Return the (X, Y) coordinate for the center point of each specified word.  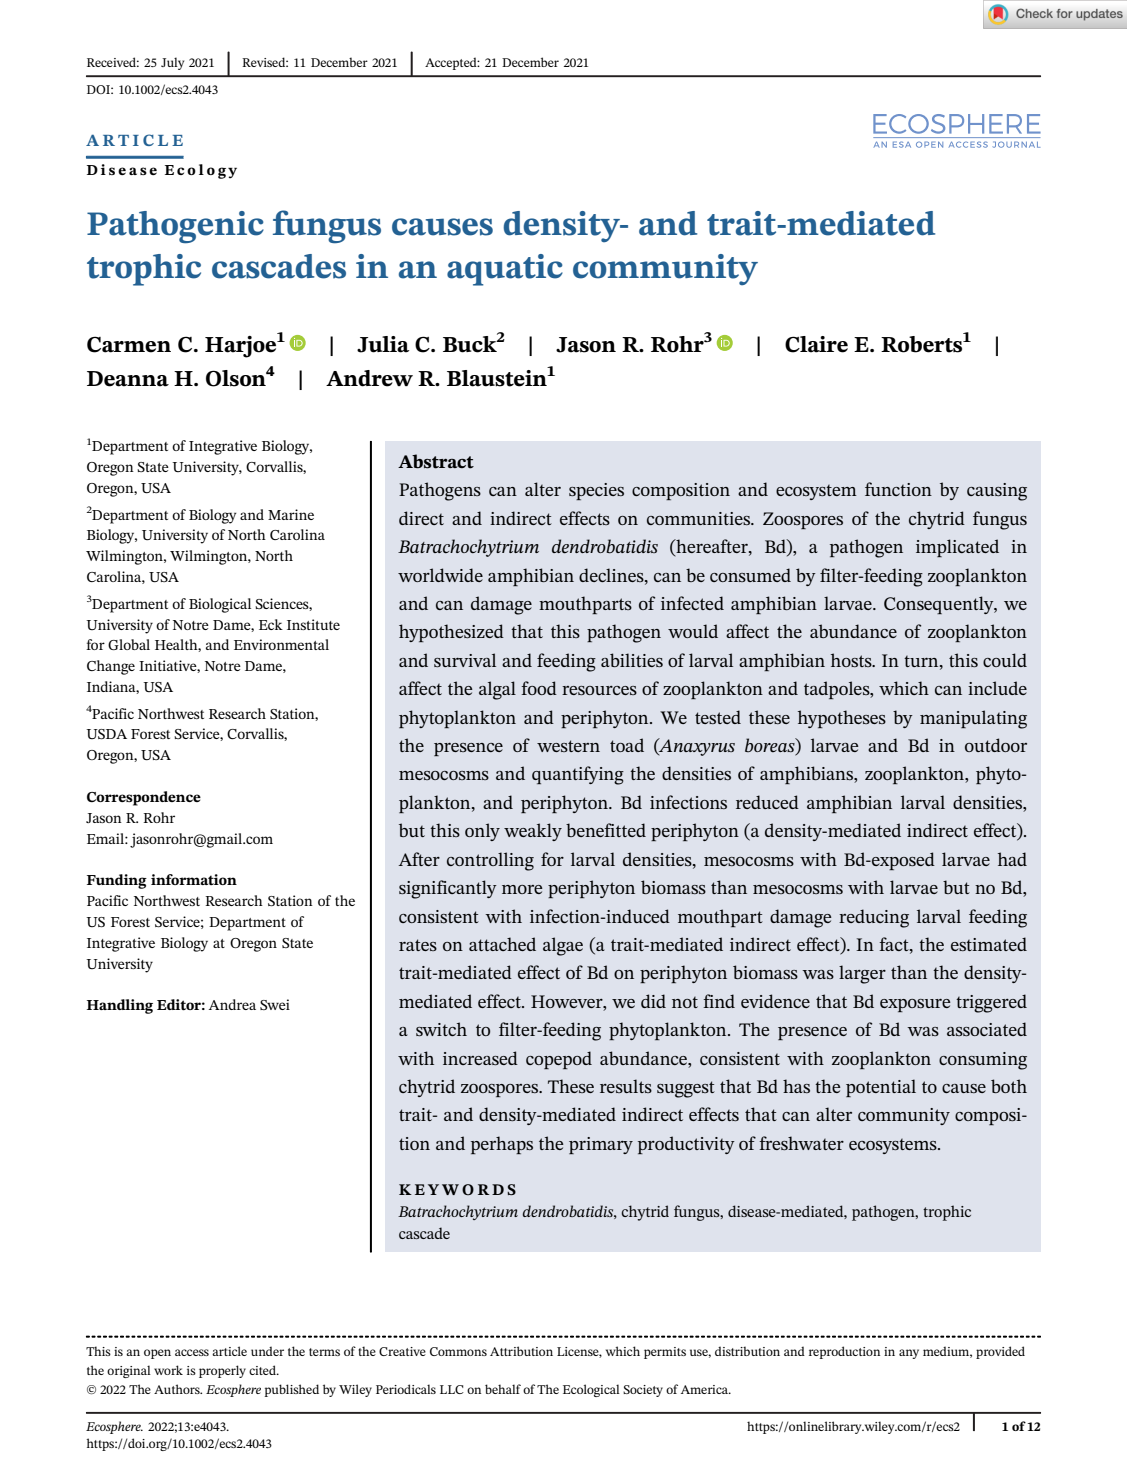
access (192, 1352)
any (909, 1354)
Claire (816, 344)
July (172, 63)
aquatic (505, 270)
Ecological (591, 1390)
